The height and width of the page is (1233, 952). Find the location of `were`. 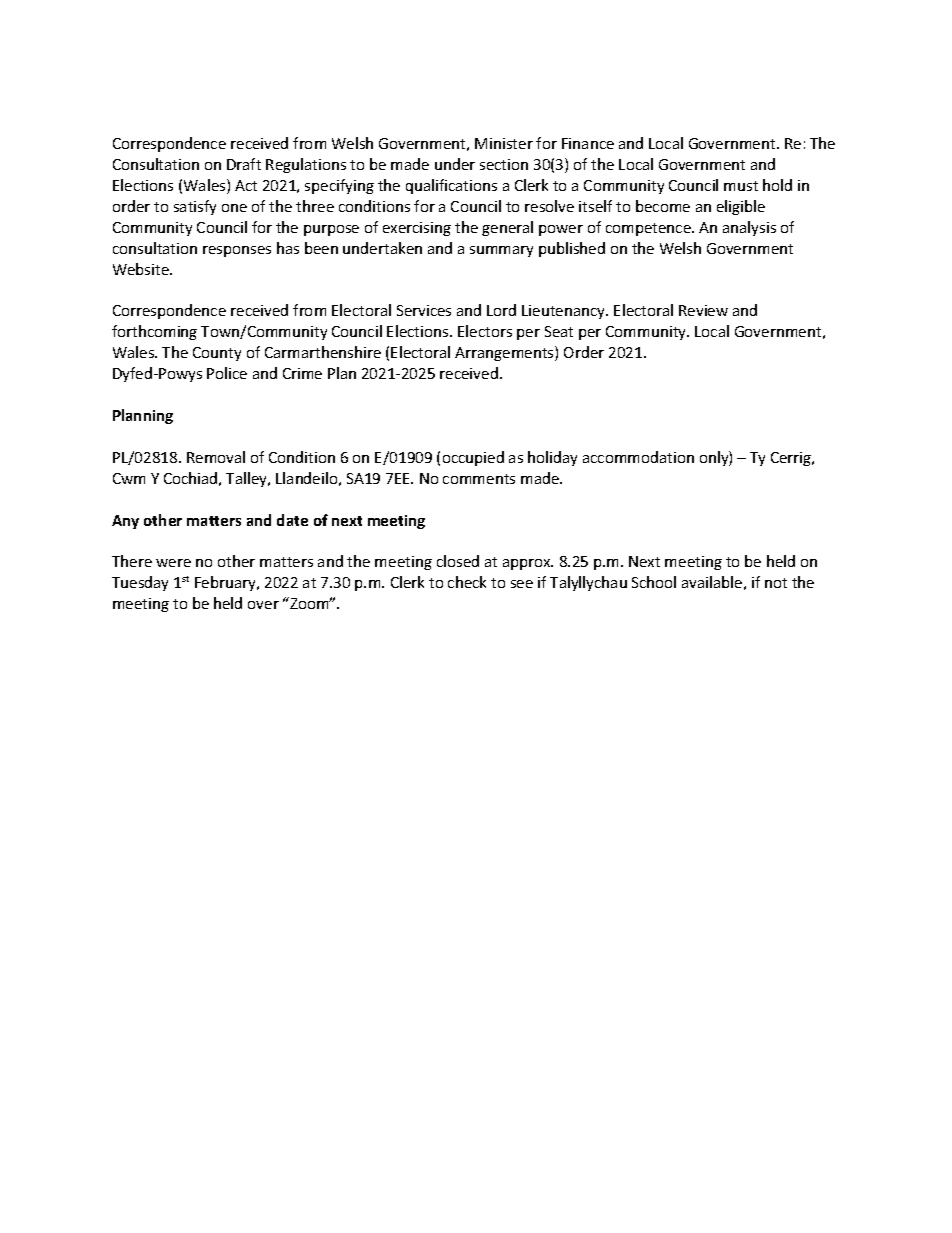

were is located at coordinates (173, 563).
